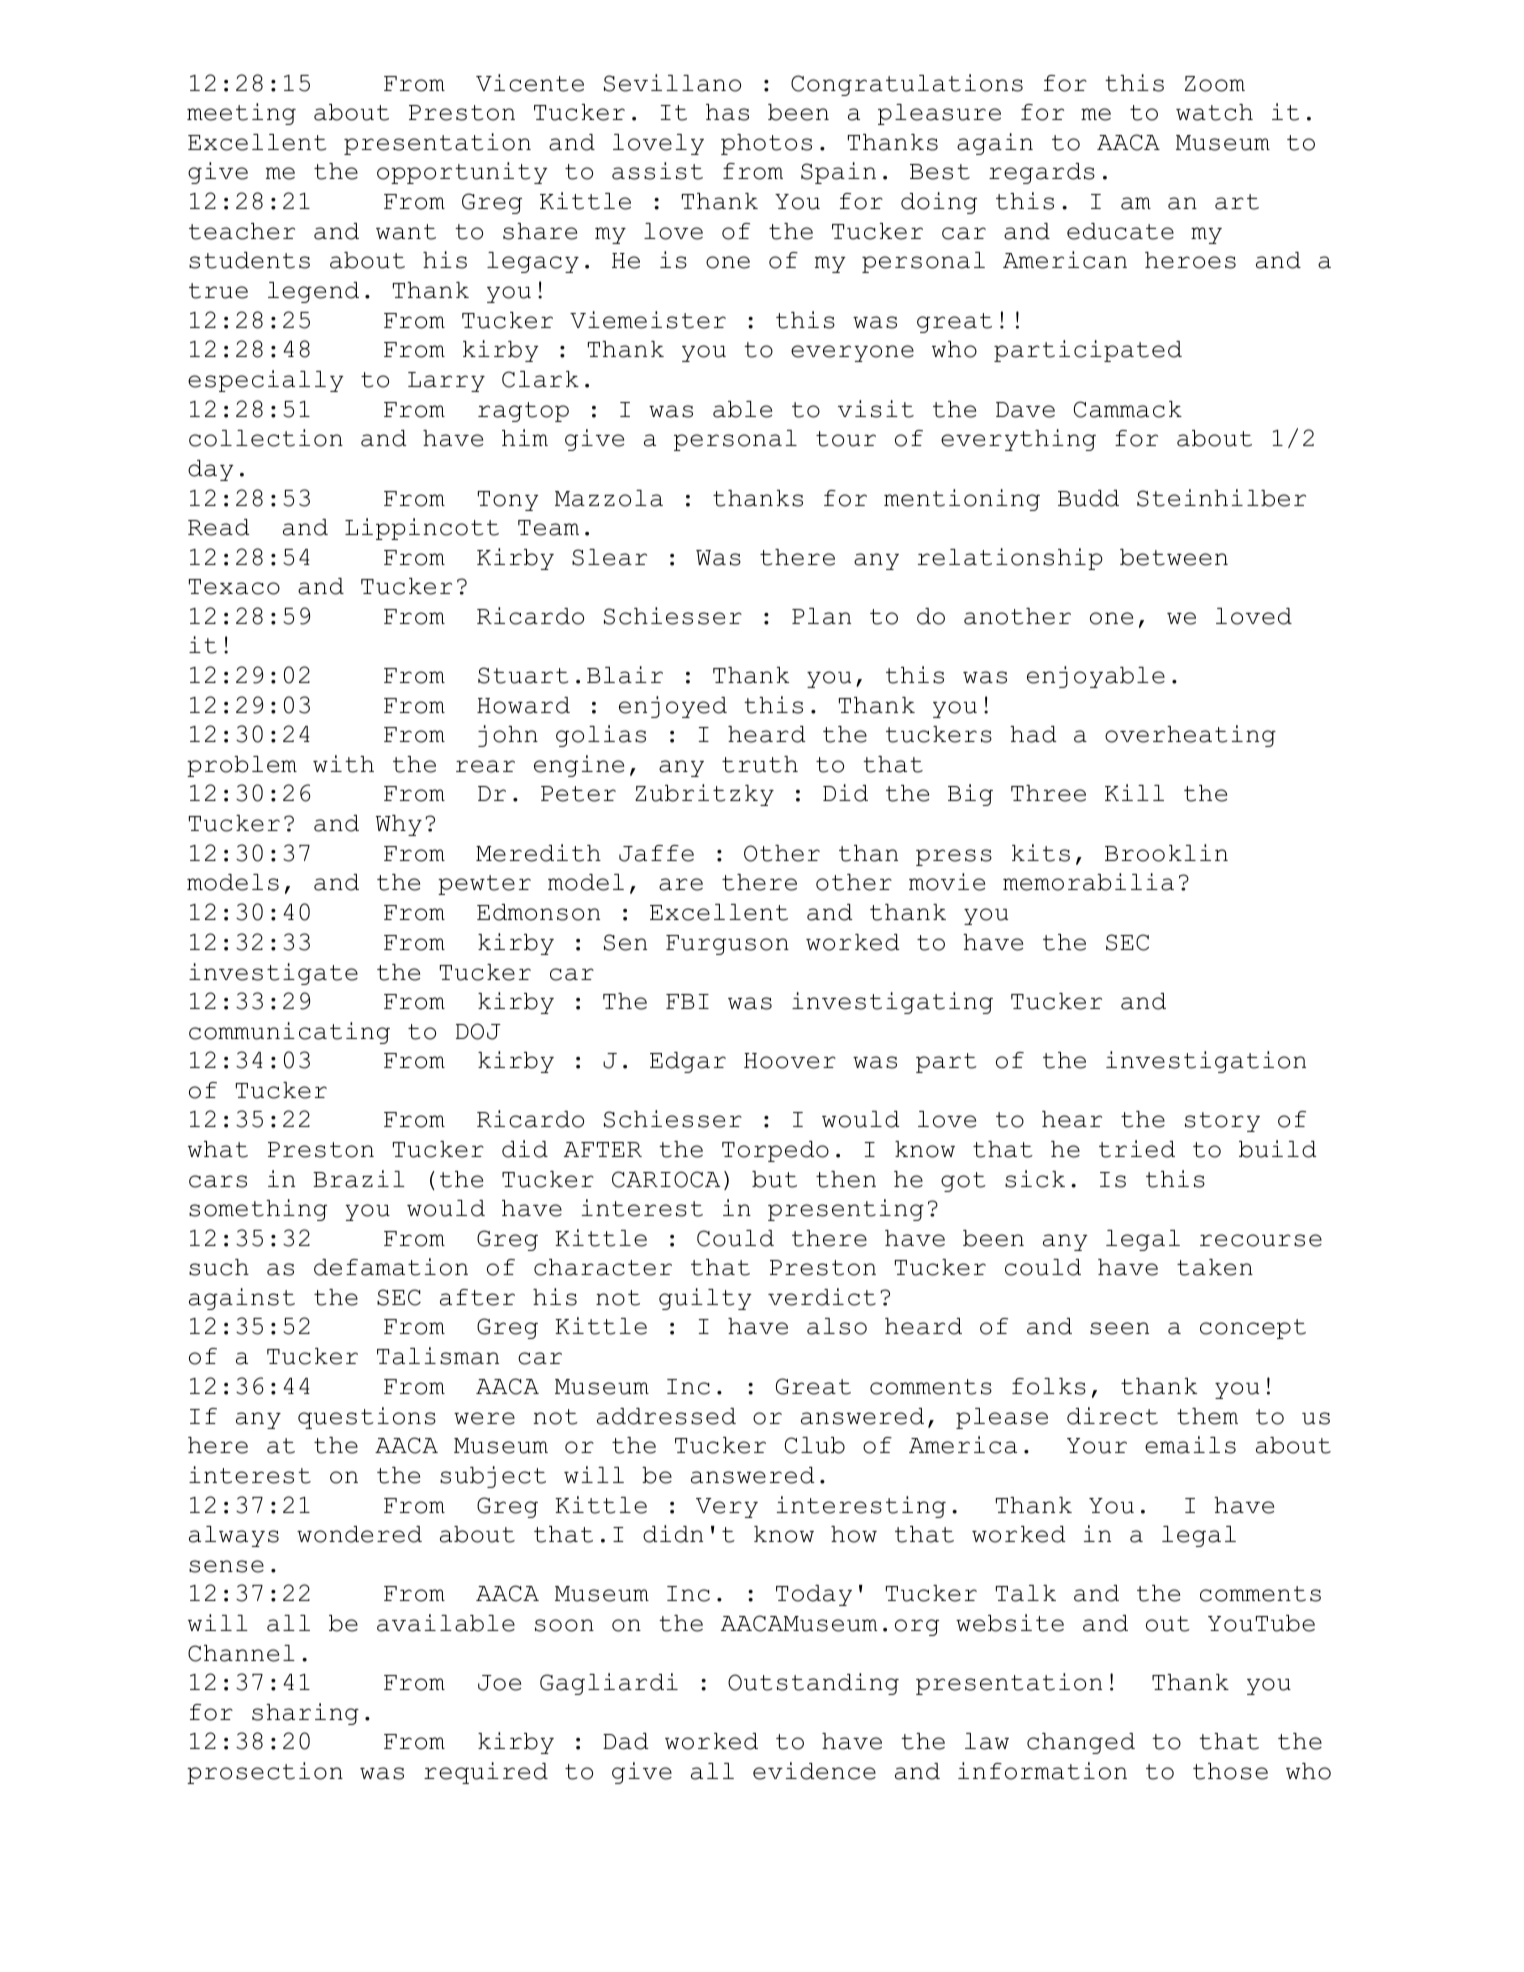  Describe the element at coordinates (1088, 882) in the image. I see `memorabilia` at that location.
